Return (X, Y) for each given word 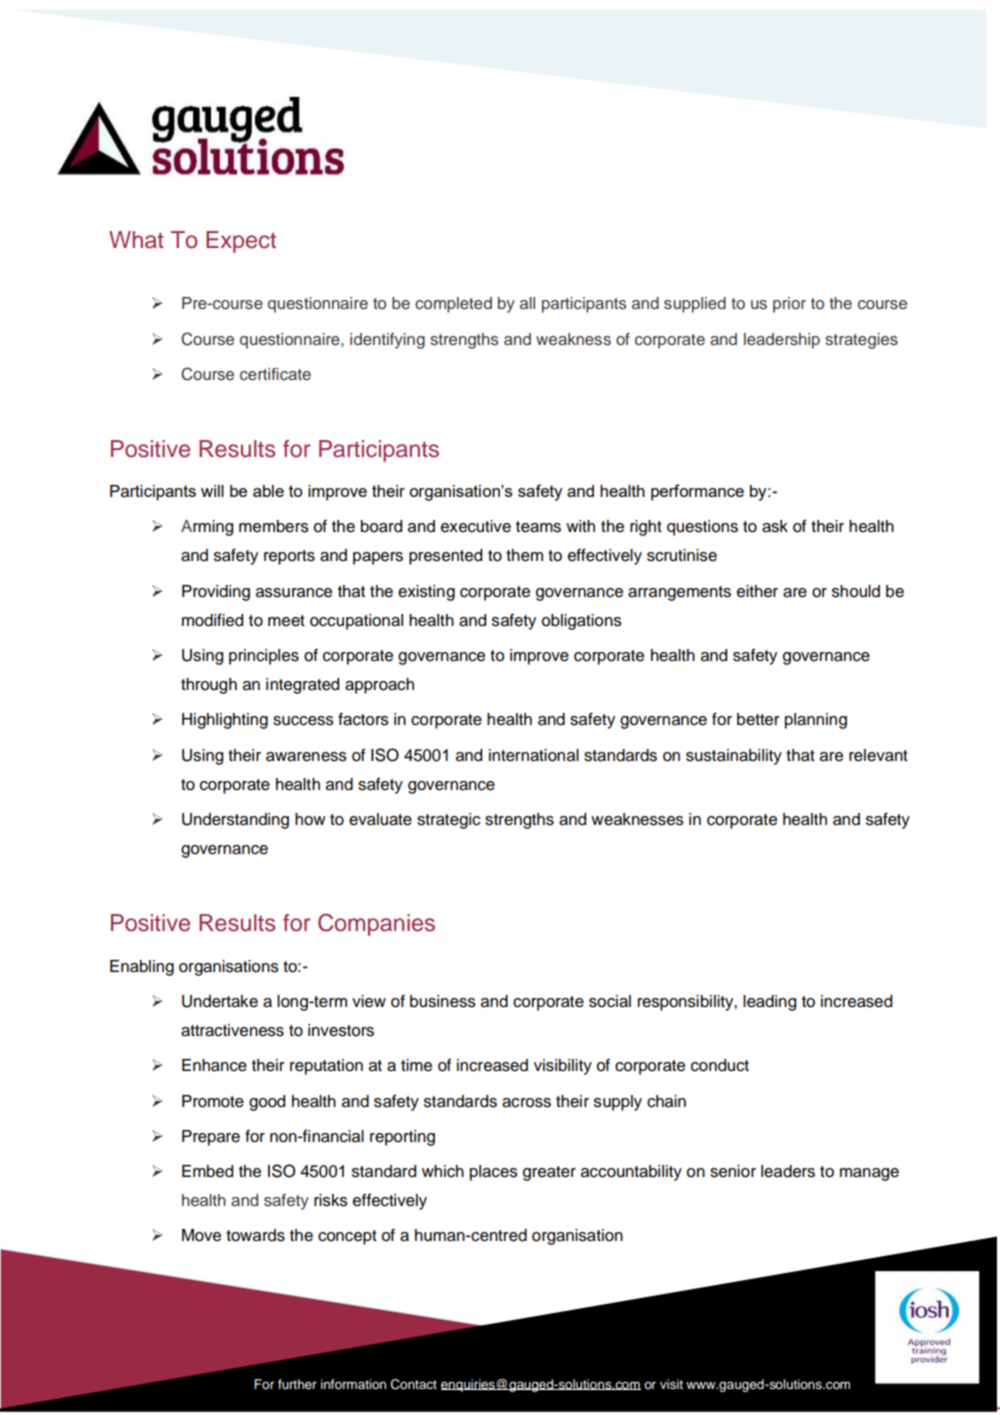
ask (775, 526)
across (526, 1103)
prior (789, 305)
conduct (720, 1065)
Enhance (214, 1065)
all (527, 303)
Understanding (235, 821)
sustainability (734, 757)
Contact (414, 1384)
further (297, 1384)
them (524, 555)
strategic (448, 821)
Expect (241, 242)
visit (671, 1384)
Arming (207, 528)
